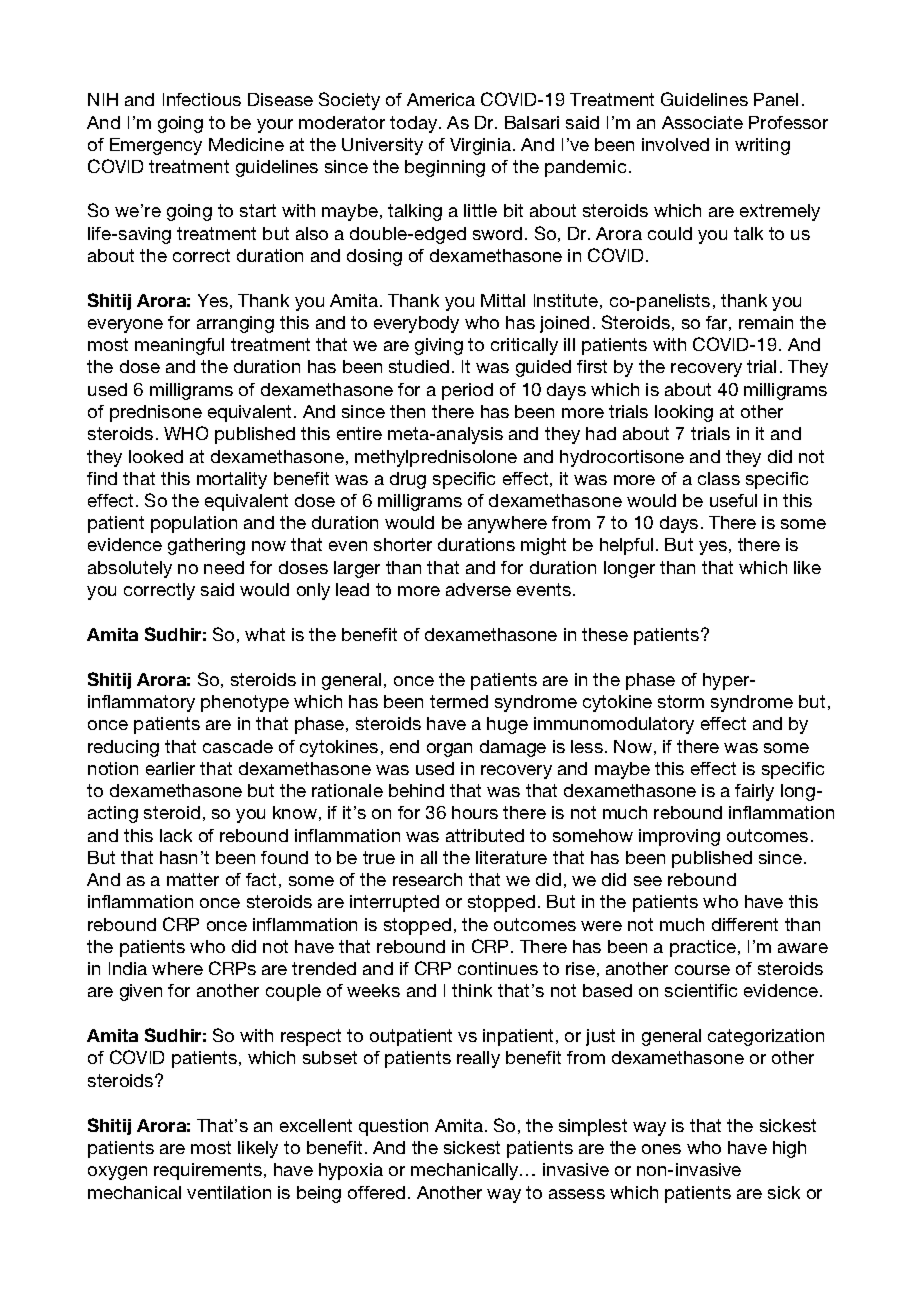  I want to click on termed, so click(459, 701).
